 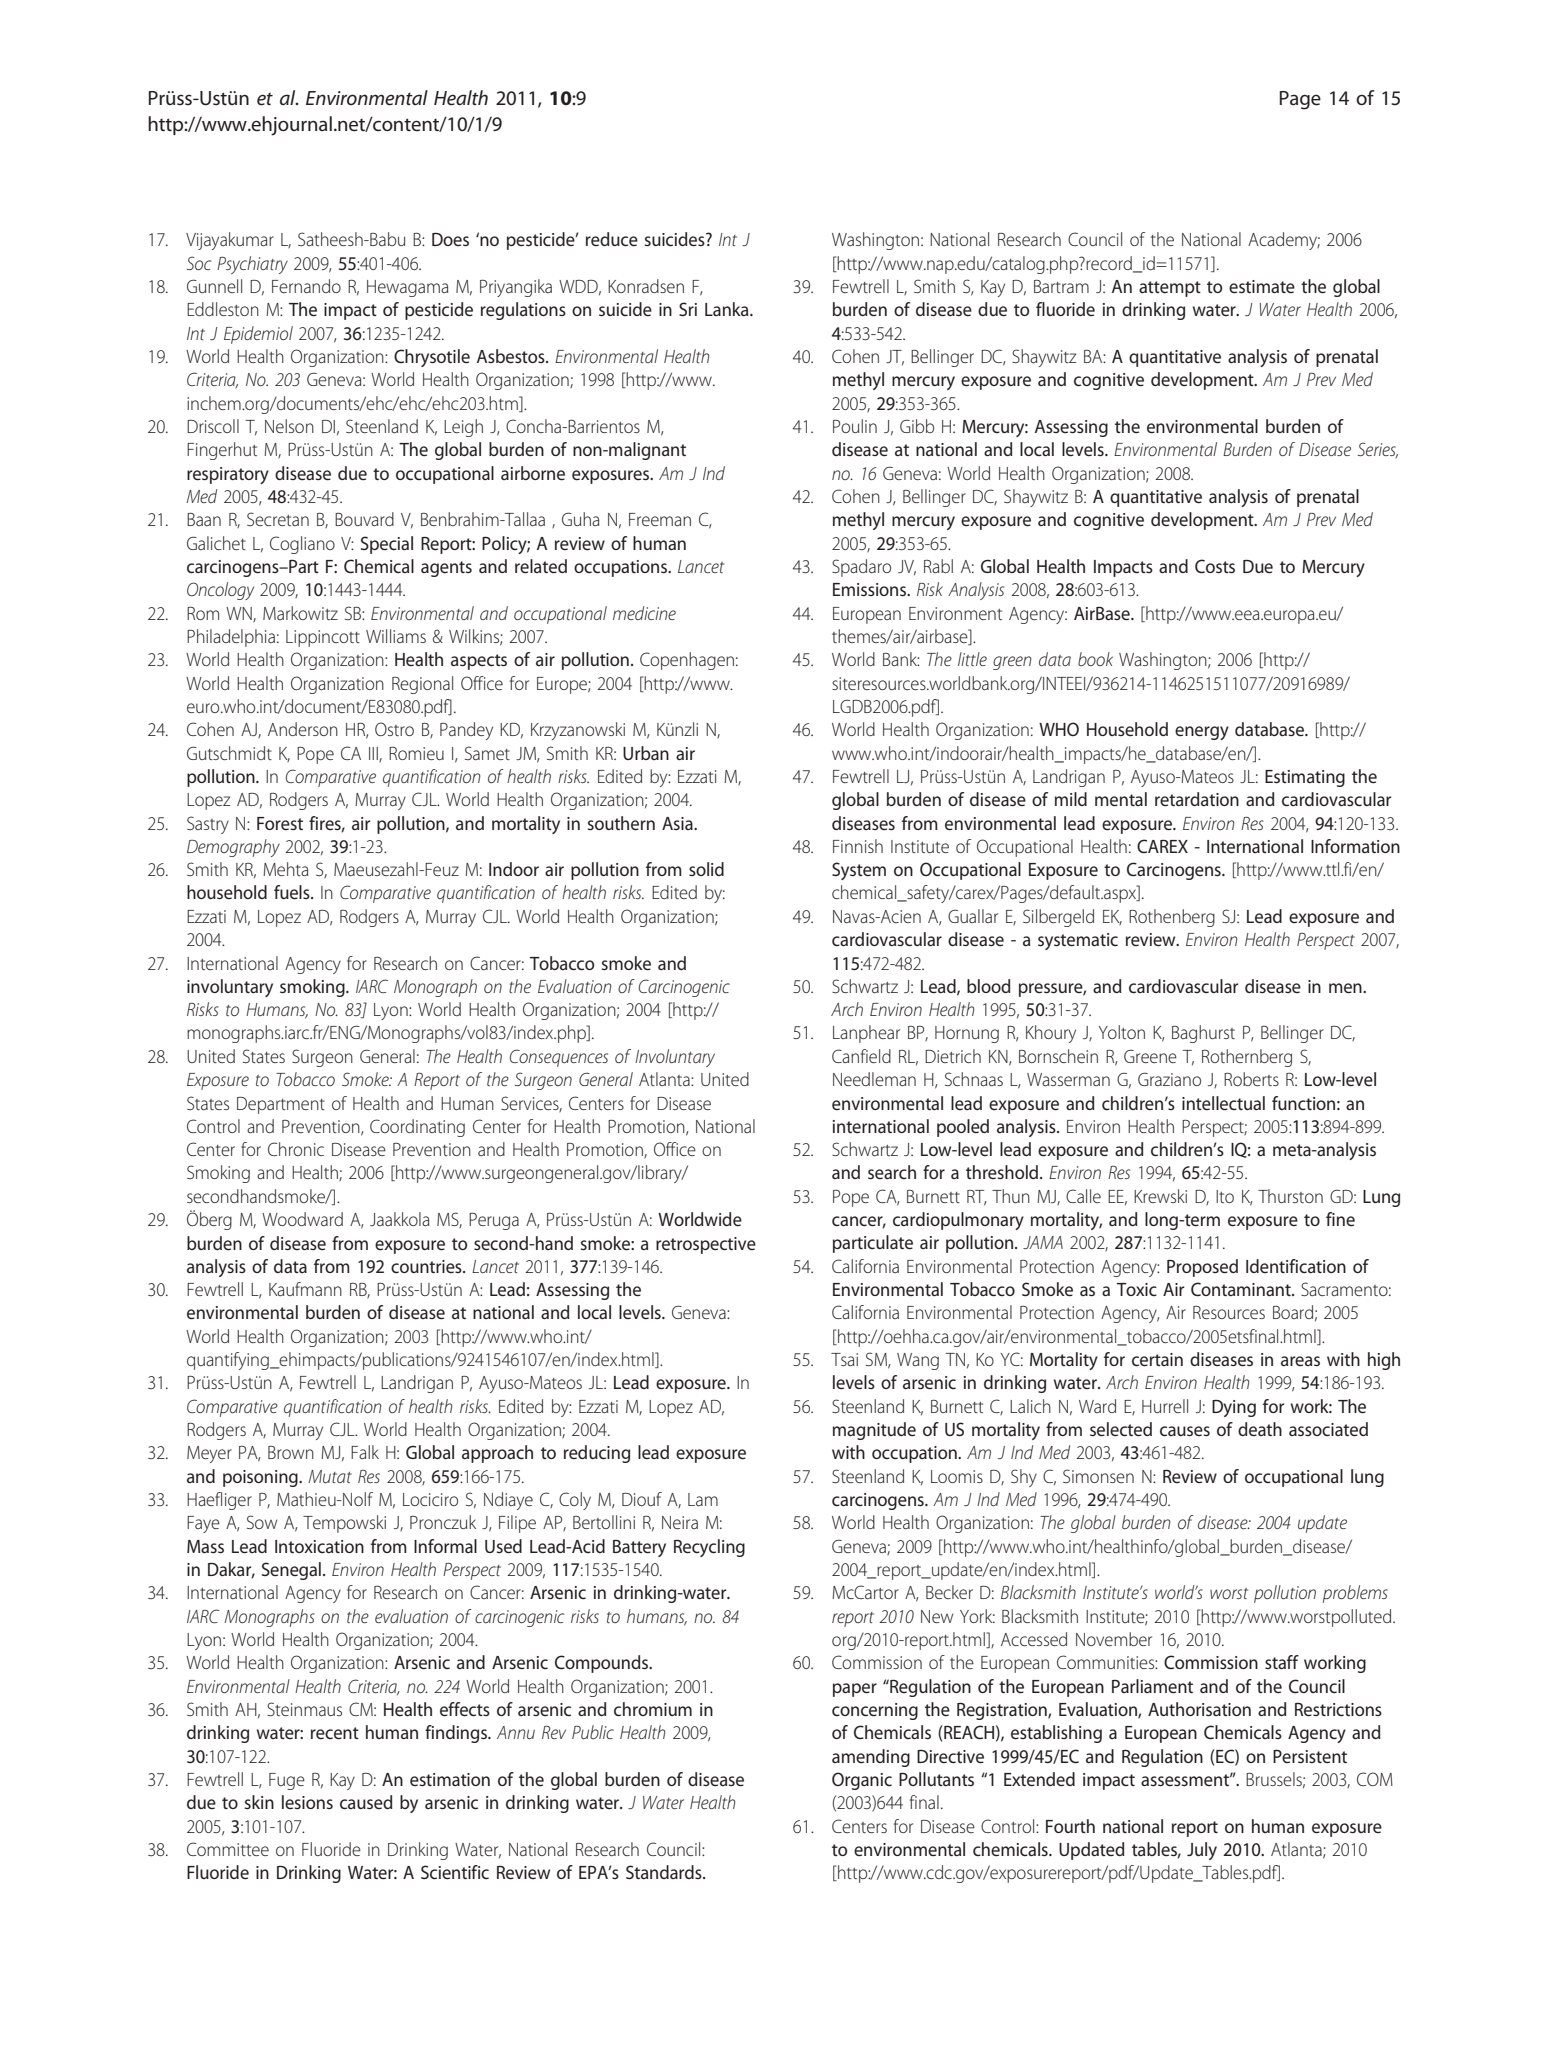 What do you see at coordinates (1251, 1079) in the image?
I see `Roberts` at bounding box center [1251, 1079].
